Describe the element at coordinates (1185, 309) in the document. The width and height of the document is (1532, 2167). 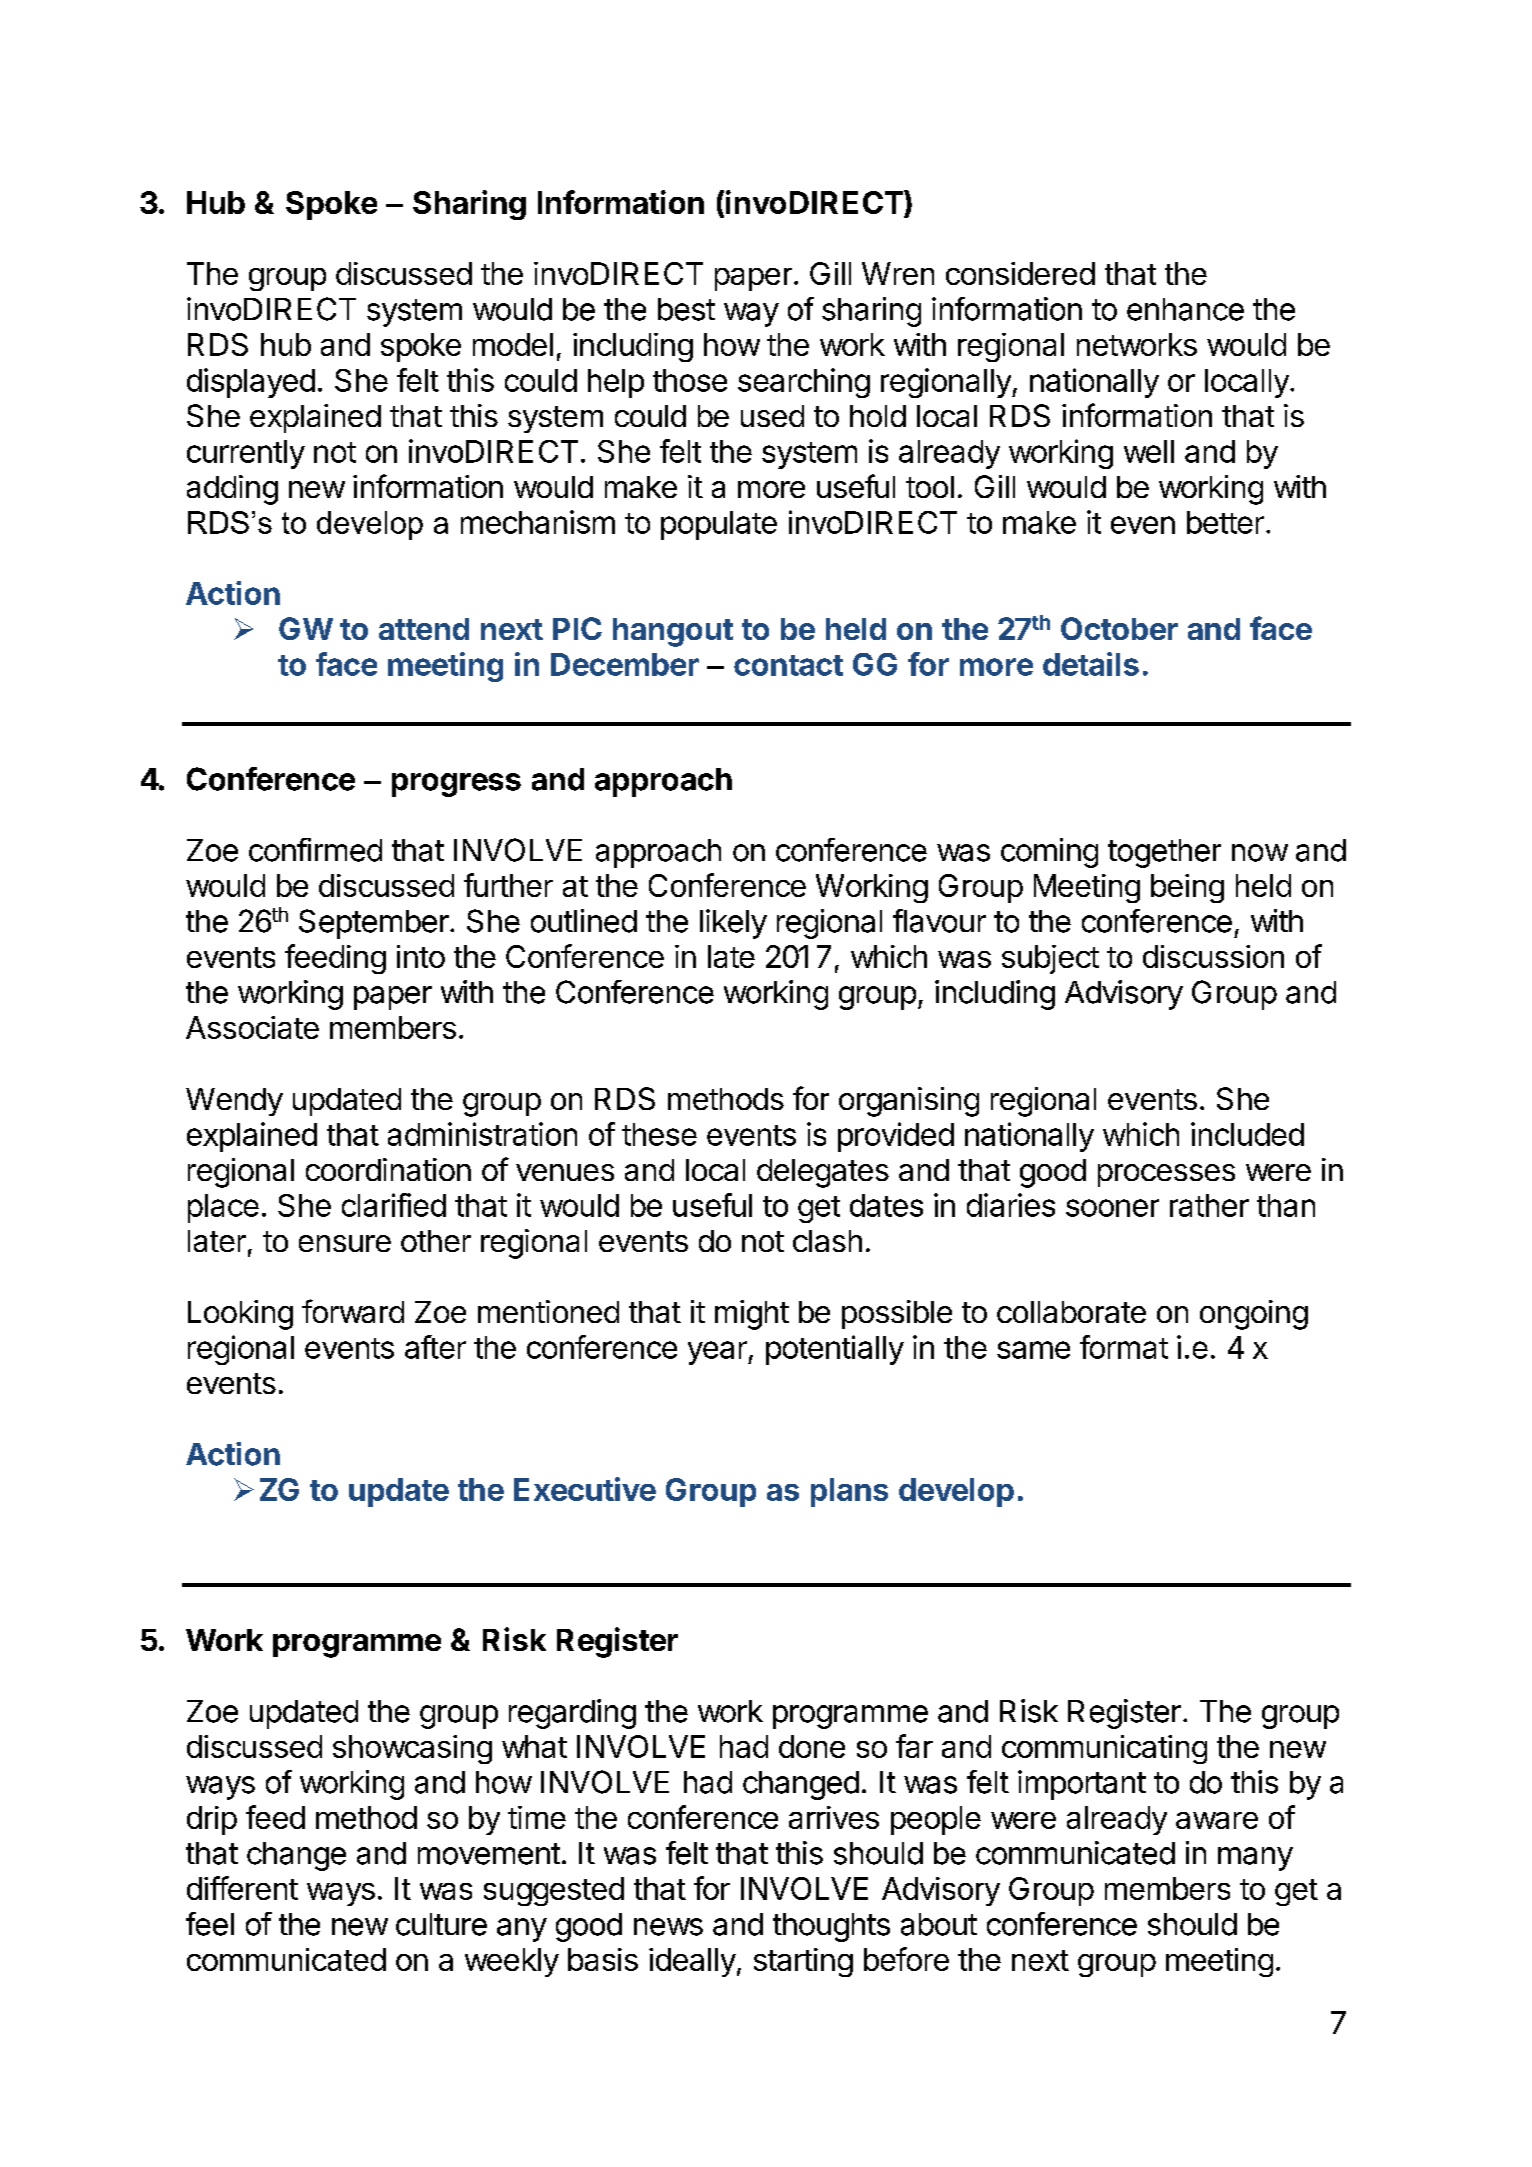
I see `enhance` at that location.
